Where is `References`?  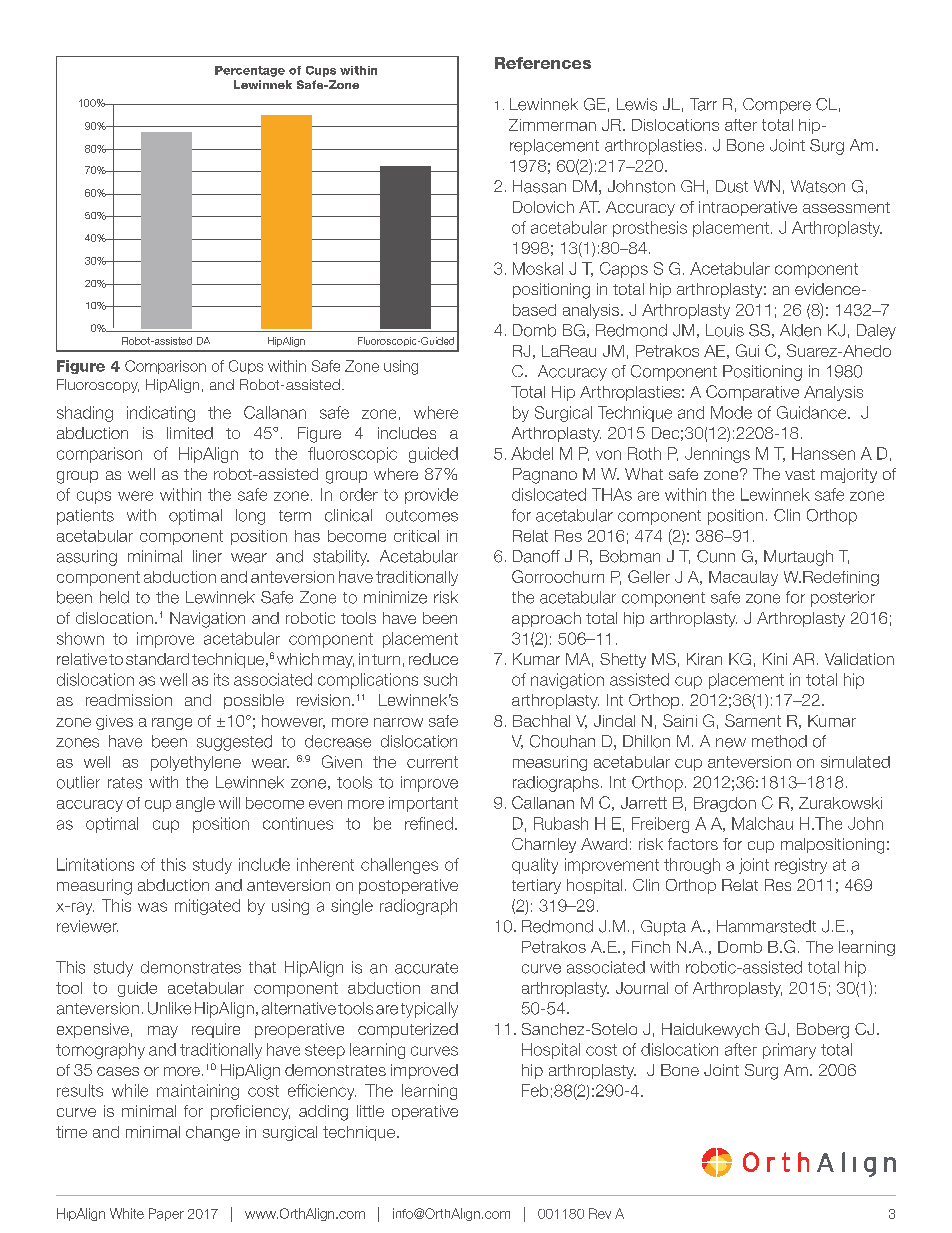 References is located at coordinates (543, 63).
